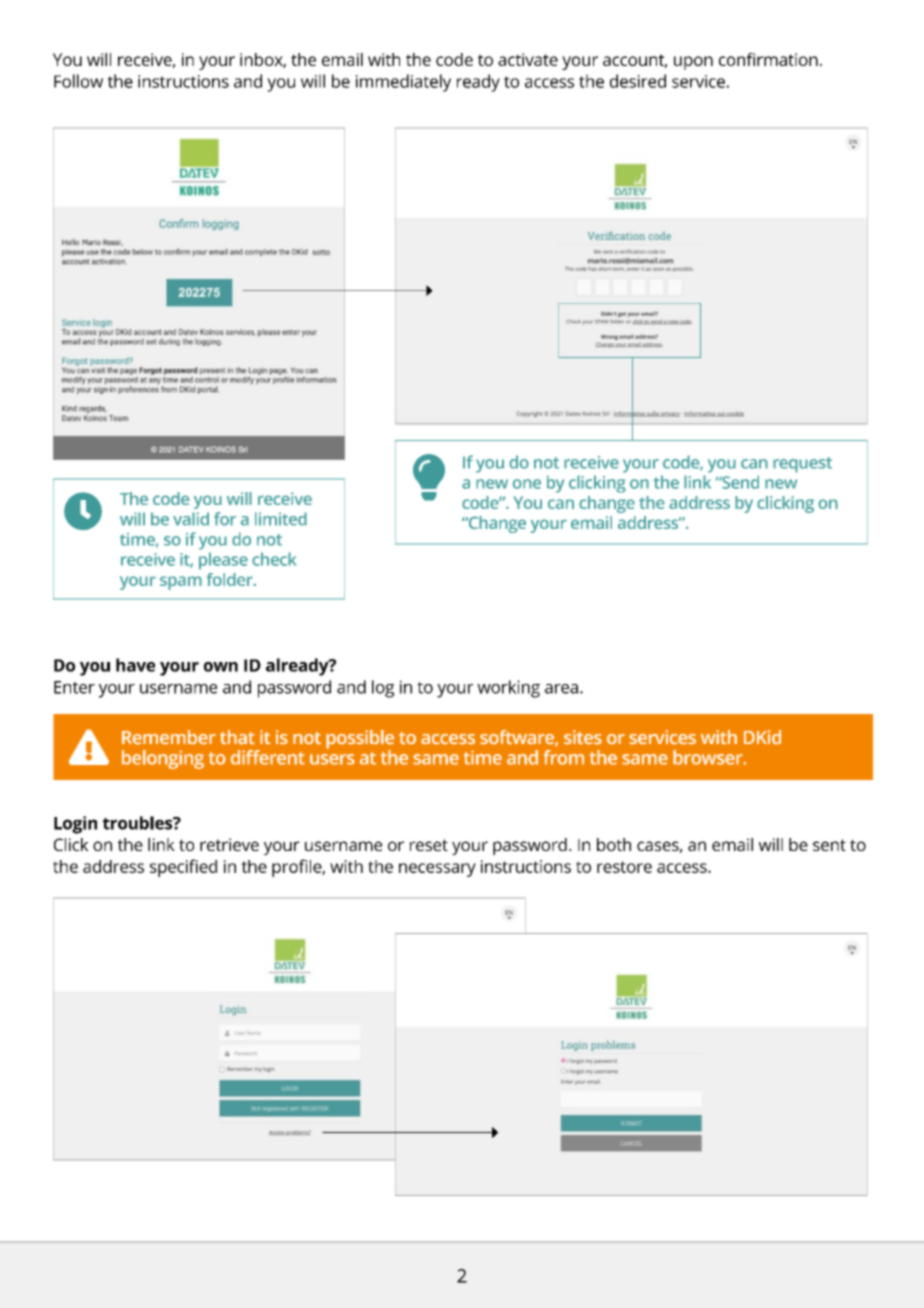 This screenshot has height=1308, width=924. I want to click on specified, so click(183, 868).
